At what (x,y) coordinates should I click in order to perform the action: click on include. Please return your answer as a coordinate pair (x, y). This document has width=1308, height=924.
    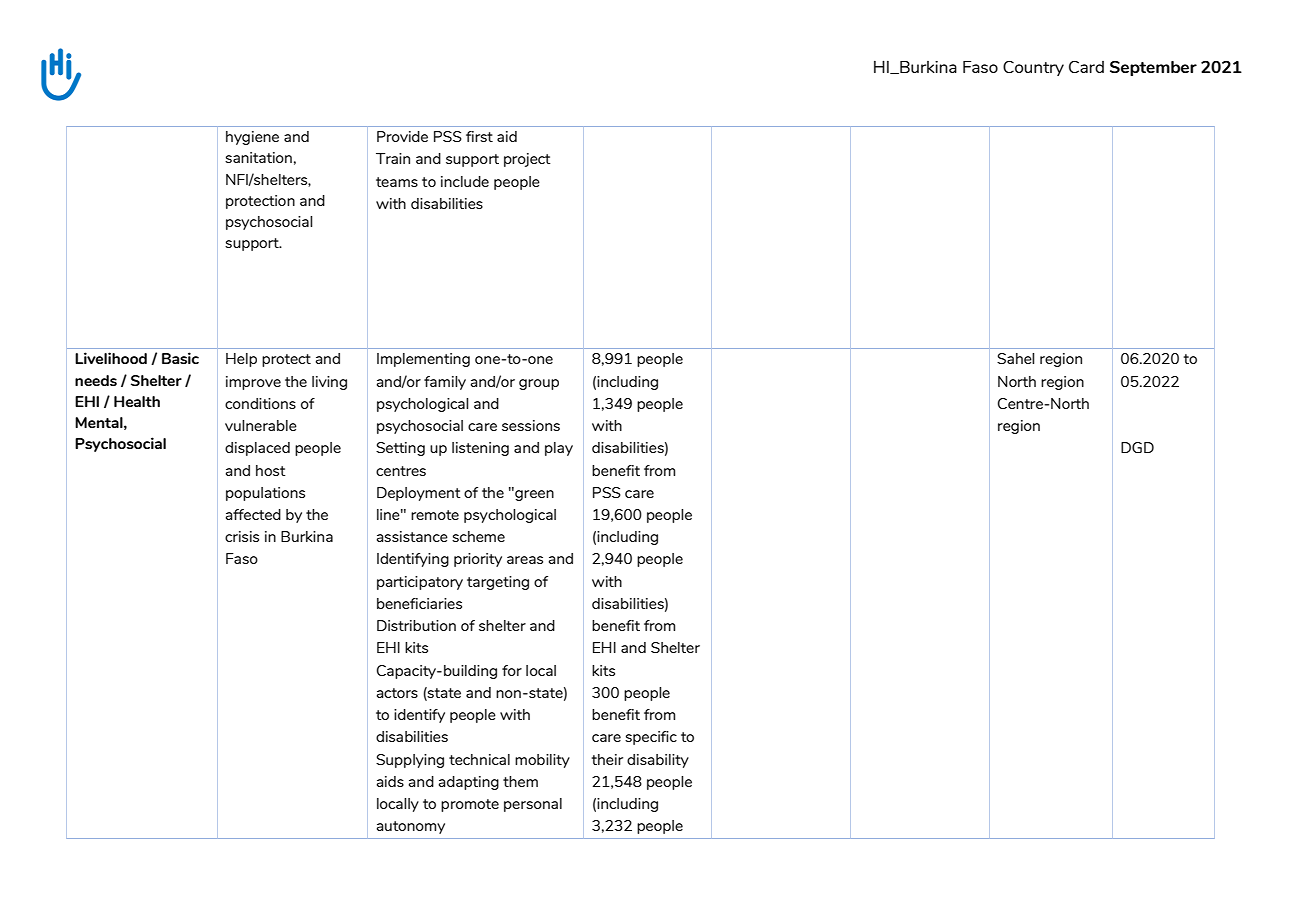
    Looking at the image, I should click on (465, 181).
